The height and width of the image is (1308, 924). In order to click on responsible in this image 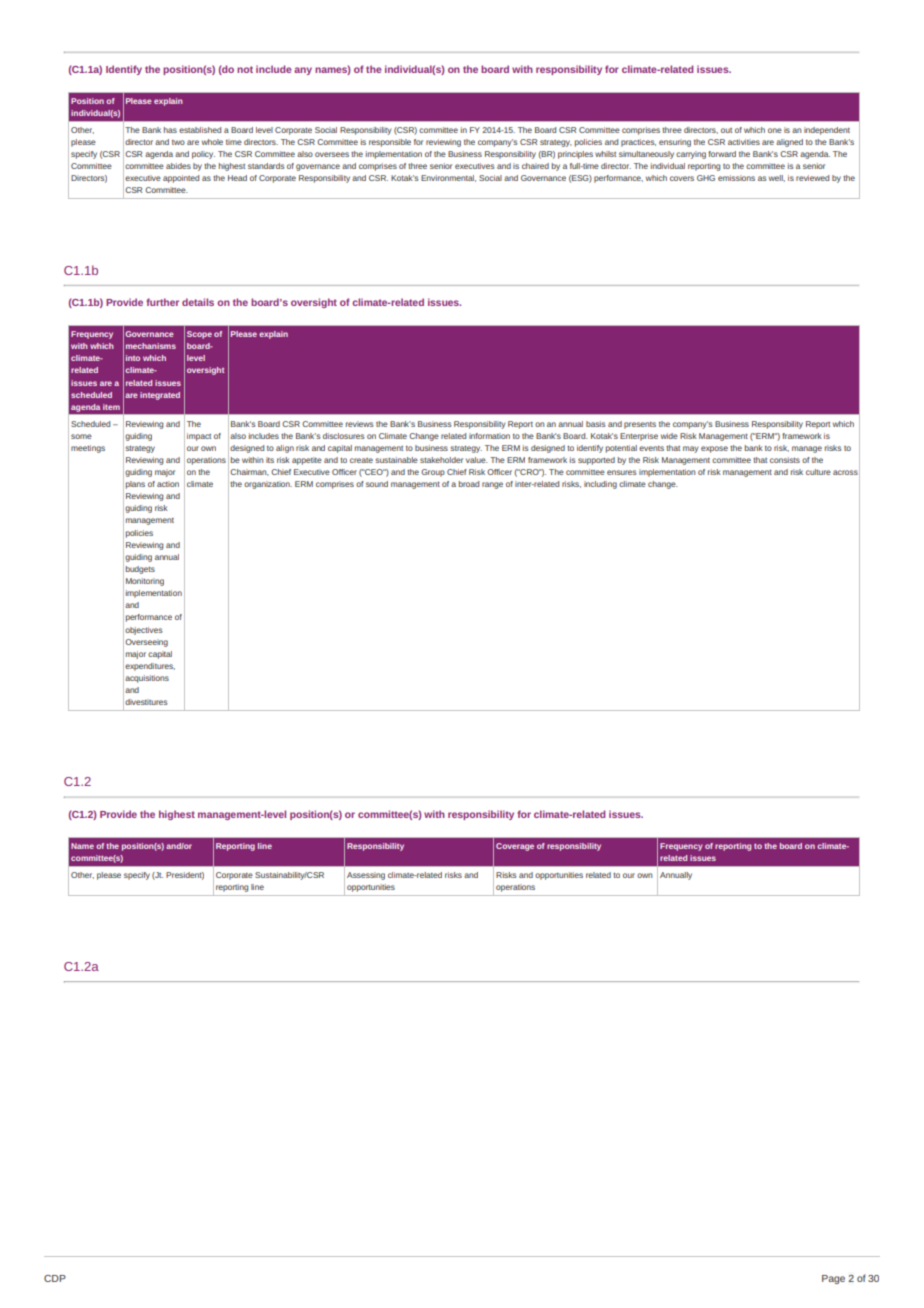, I will do `click(390, 143)`.
